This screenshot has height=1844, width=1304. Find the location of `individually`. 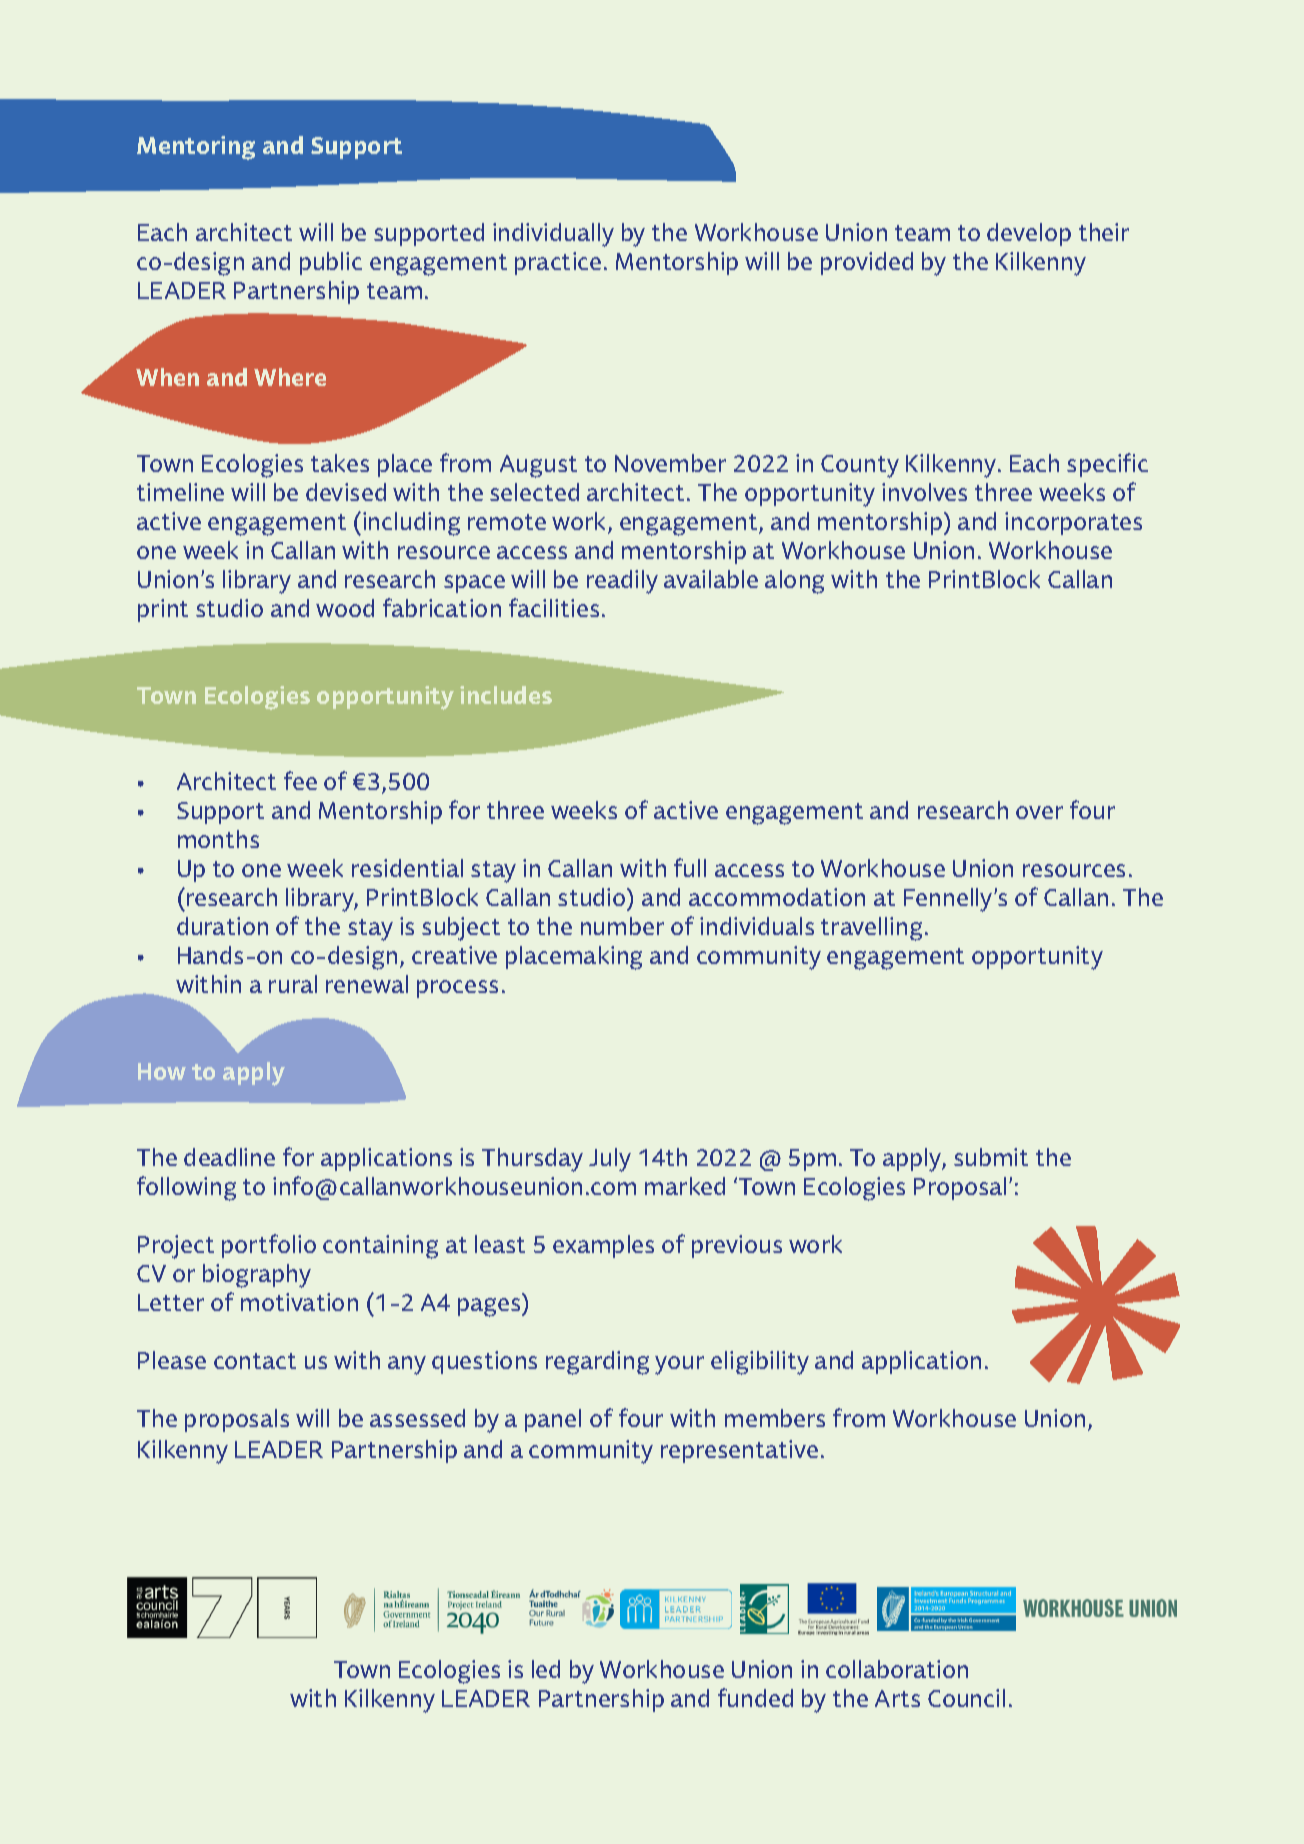

individually is located at coordinates (553, 235).
